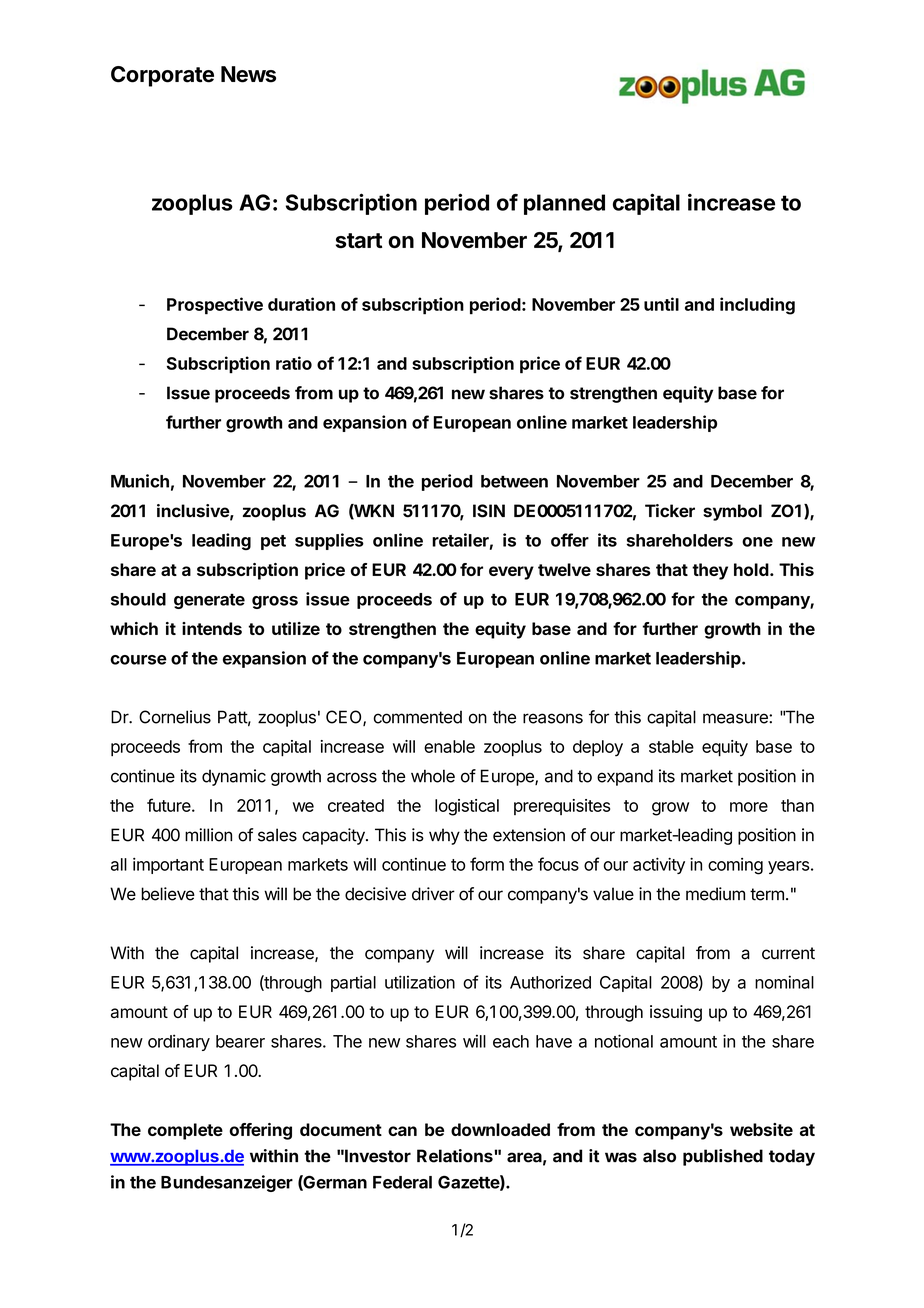 Image resolution: width=924 pixels, height=1308 pixels. I want to click on more, so click(749, 807).
